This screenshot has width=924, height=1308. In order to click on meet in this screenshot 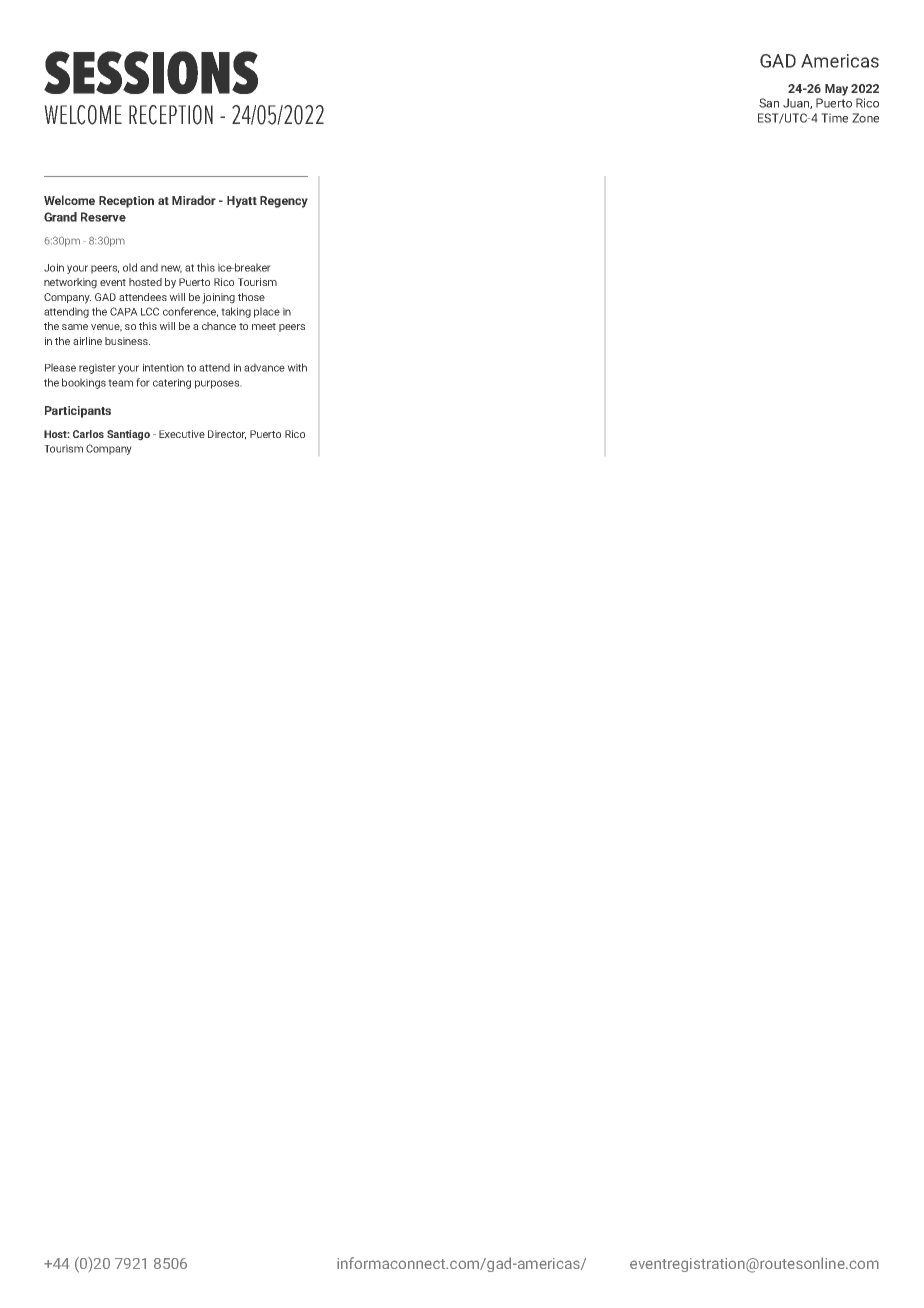, I will do `click(264, 326)`.
